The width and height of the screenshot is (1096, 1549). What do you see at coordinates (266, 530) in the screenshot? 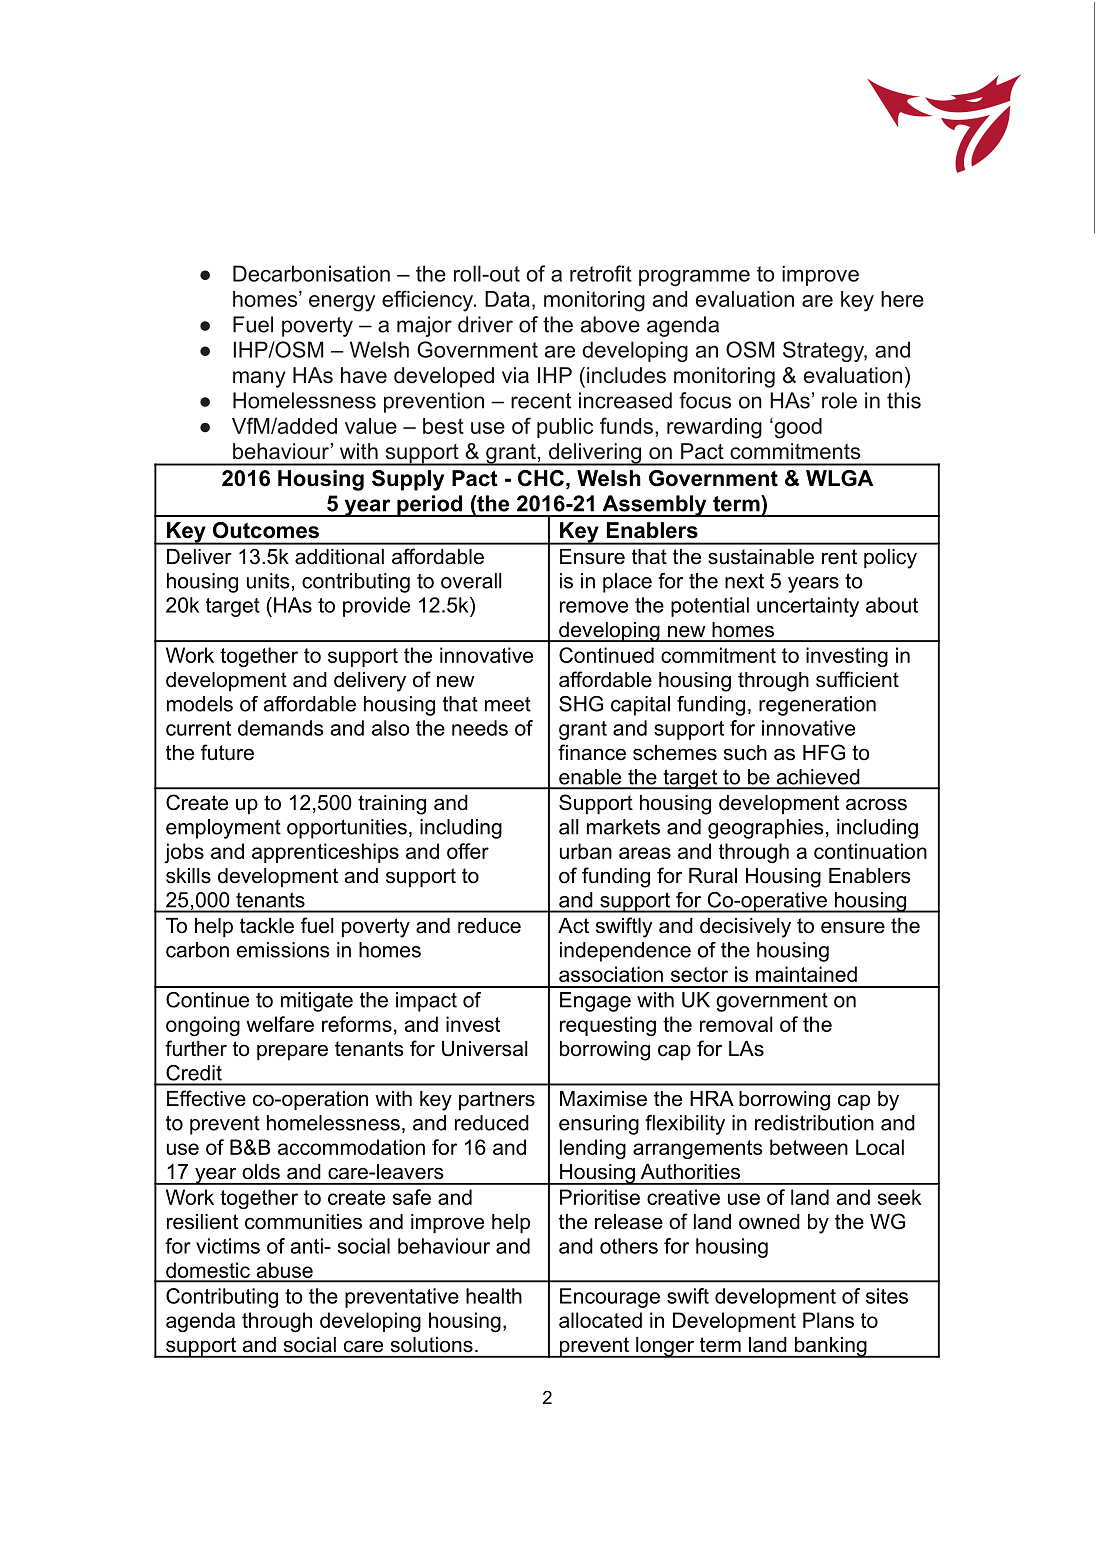
I see `Outcomes` at bounding box center [266, 530].
